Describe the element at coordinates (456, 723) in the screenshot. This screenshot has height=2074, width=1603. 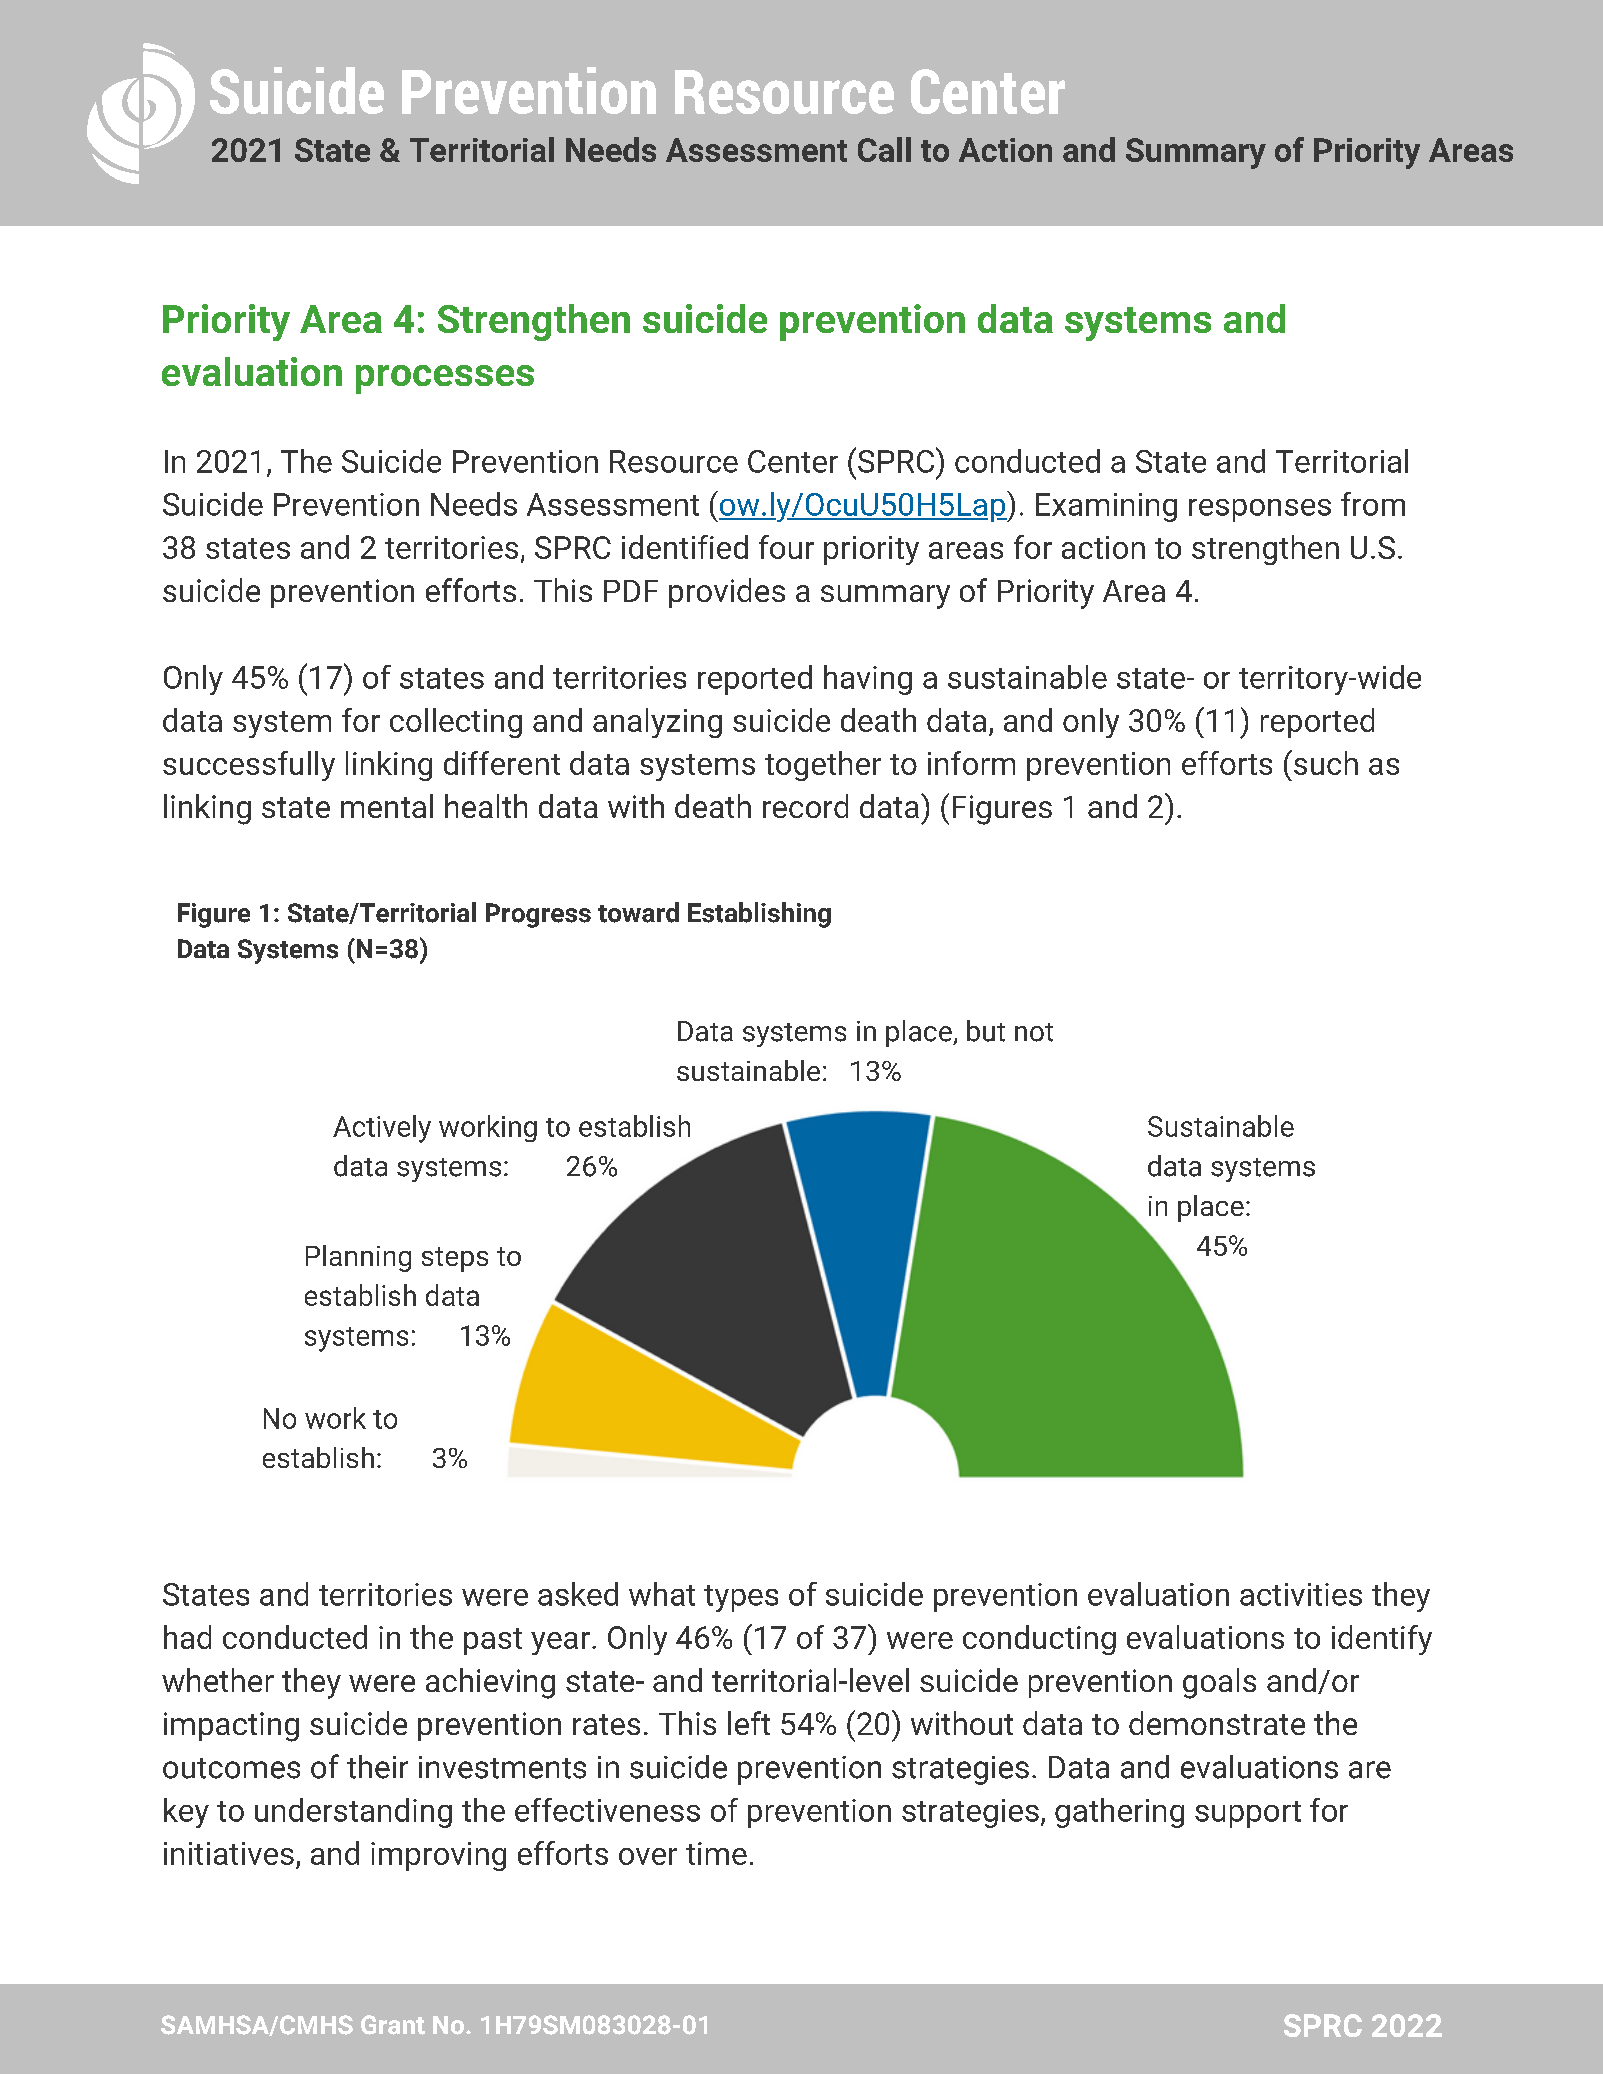
I see `collecting` at that location.
